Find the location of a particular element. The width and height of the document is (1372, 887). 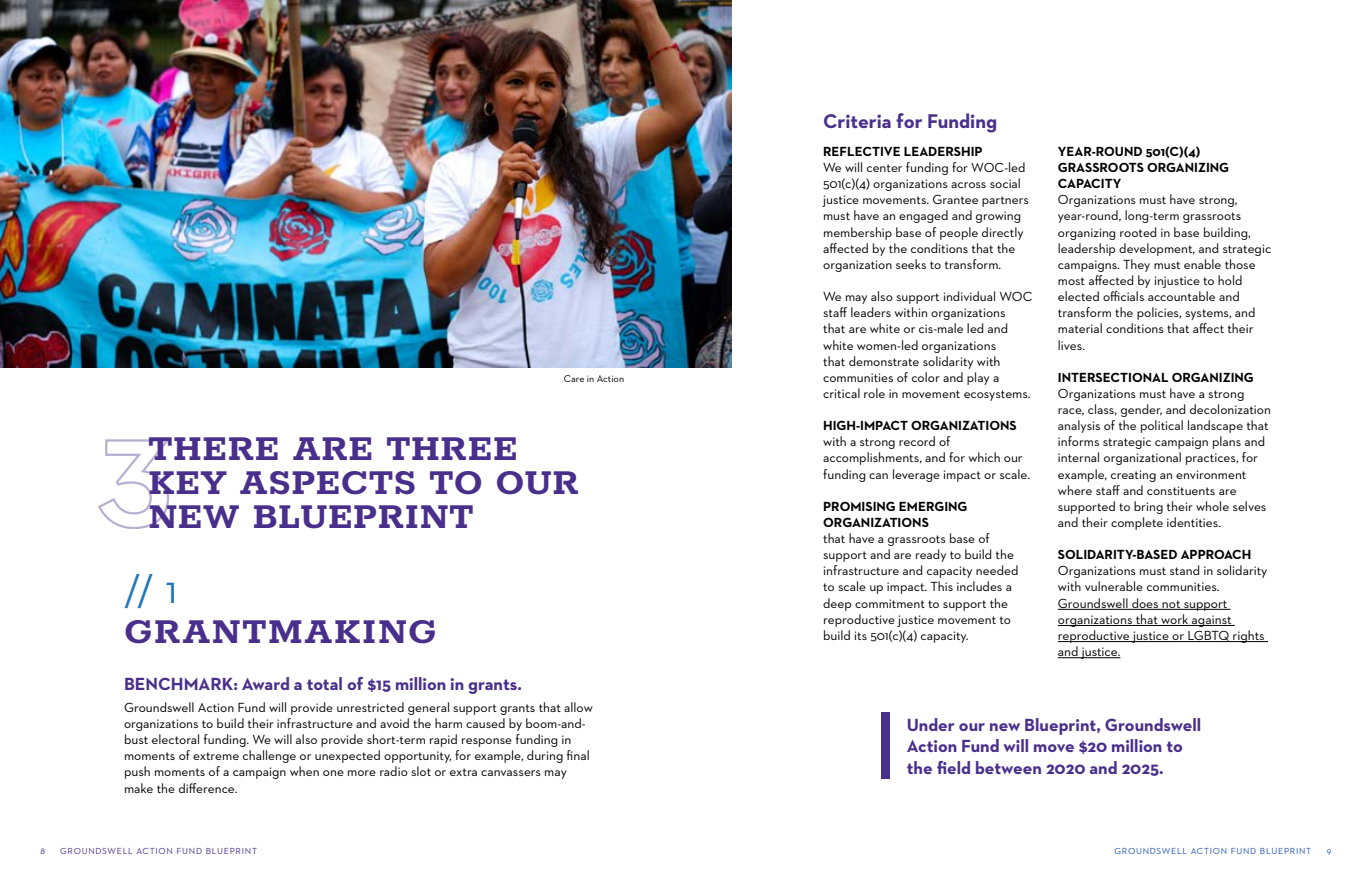

officials is located at coordinates (1123, 296).
